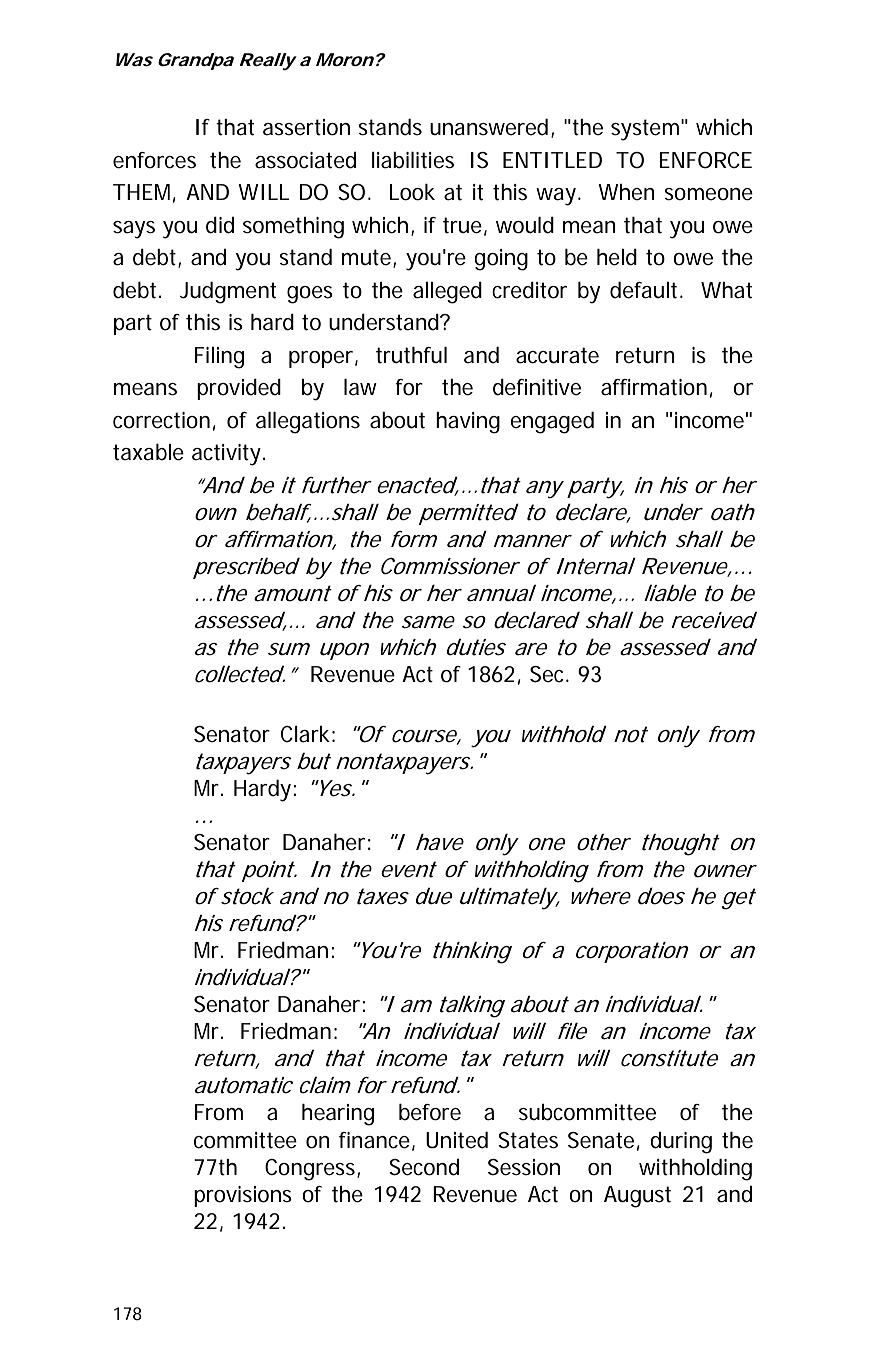 The width and height of the screenshot is (887, 1372). What do you see at coordinates (243, 1196) in the screenshot?
I see `provisions` at bounding box center [243, 1196].
